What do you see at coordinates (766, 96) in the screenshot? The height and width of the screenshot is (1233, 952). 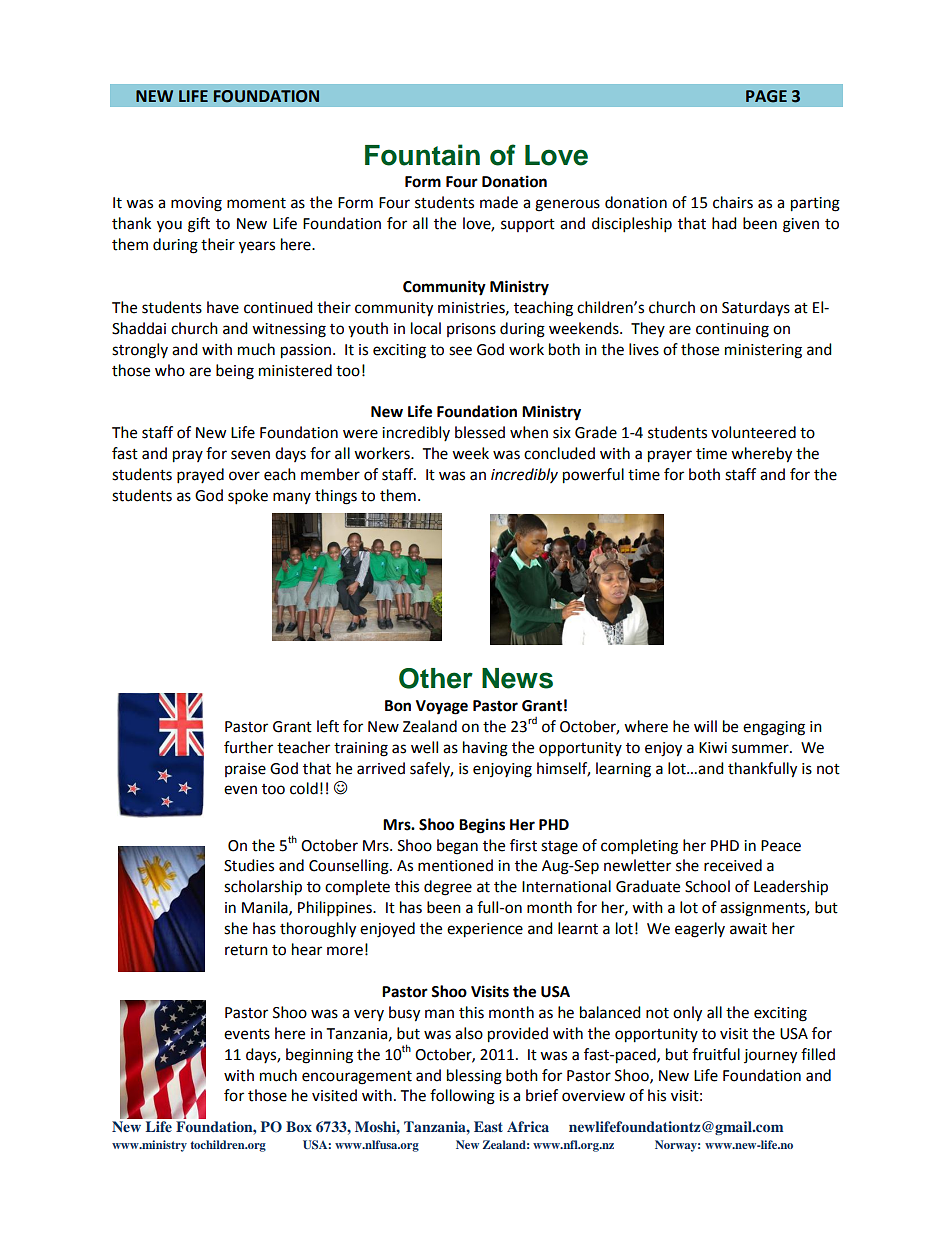 I see `PAGE` at bounding box center [766, 96].
